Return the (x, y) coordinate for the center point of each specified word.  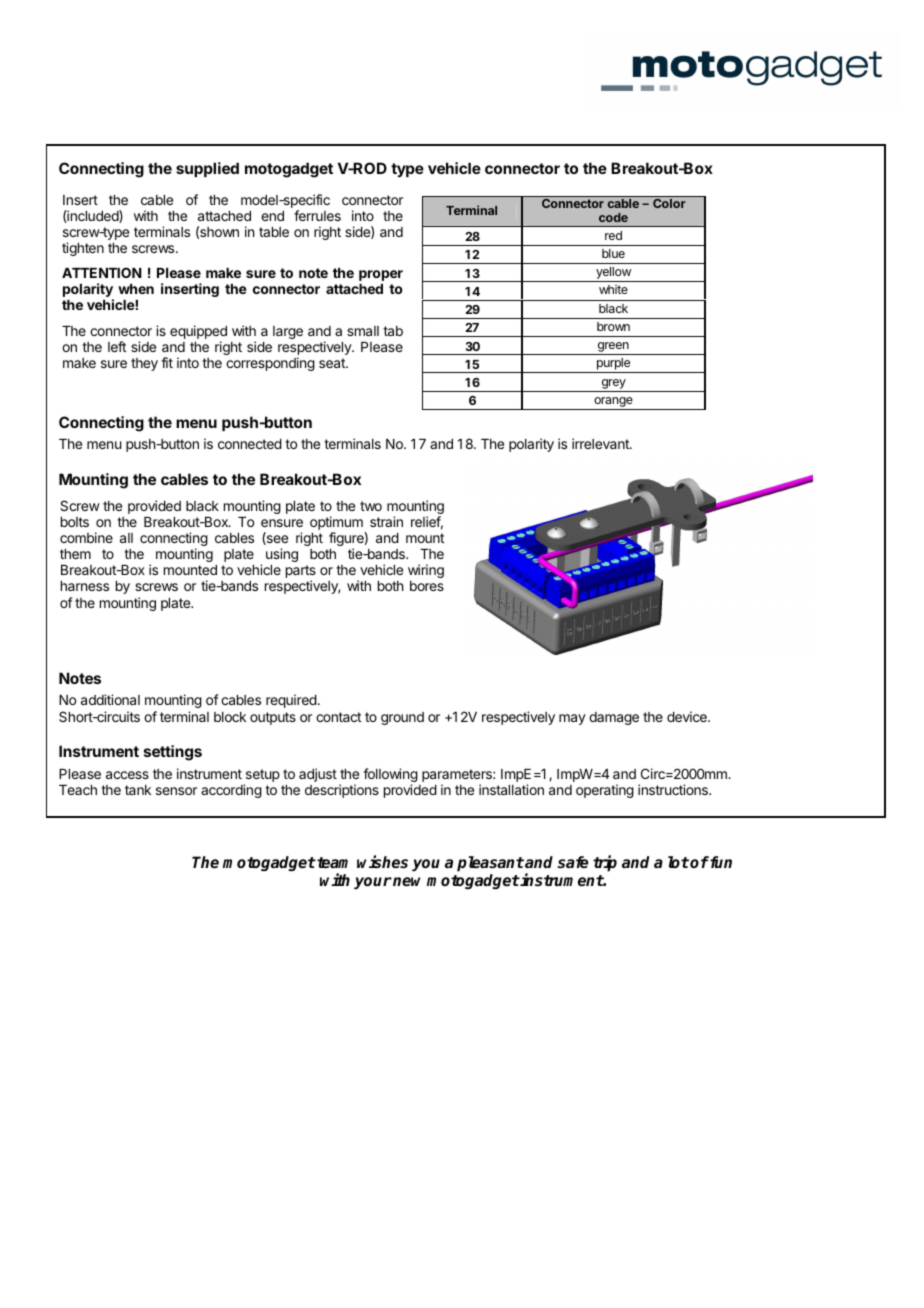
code (613, 217)
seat (333, 363)
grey (614, 384)
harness (85, 586)
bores (427, 586)
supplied (207, 169)
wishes (382, 862)
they (144, 364)
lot (678, 862)
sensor (176, 791)
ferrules (317, 215)
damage (614, 718)
